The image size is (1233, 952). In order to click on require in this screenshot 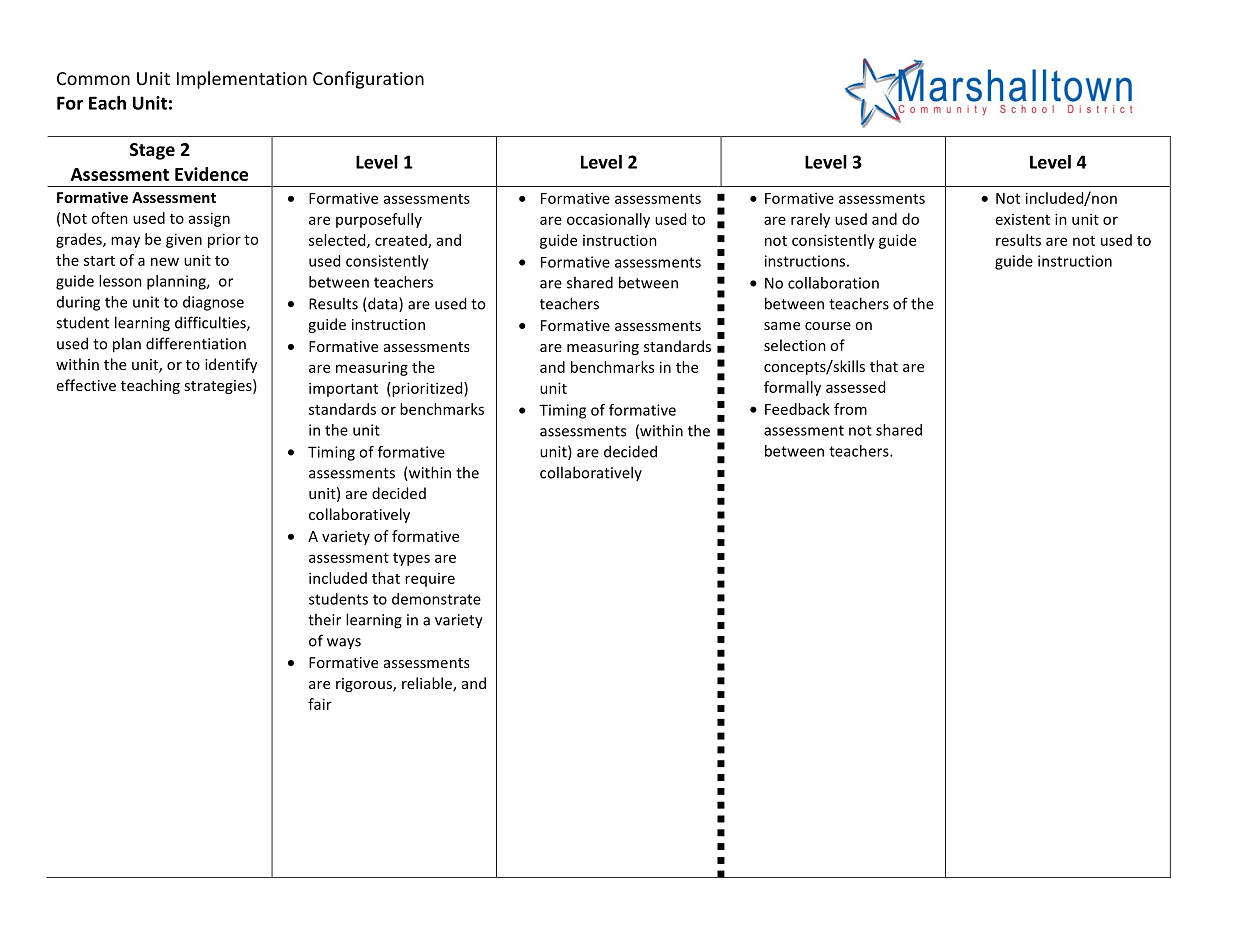, I will do `click(430, 580)`.
